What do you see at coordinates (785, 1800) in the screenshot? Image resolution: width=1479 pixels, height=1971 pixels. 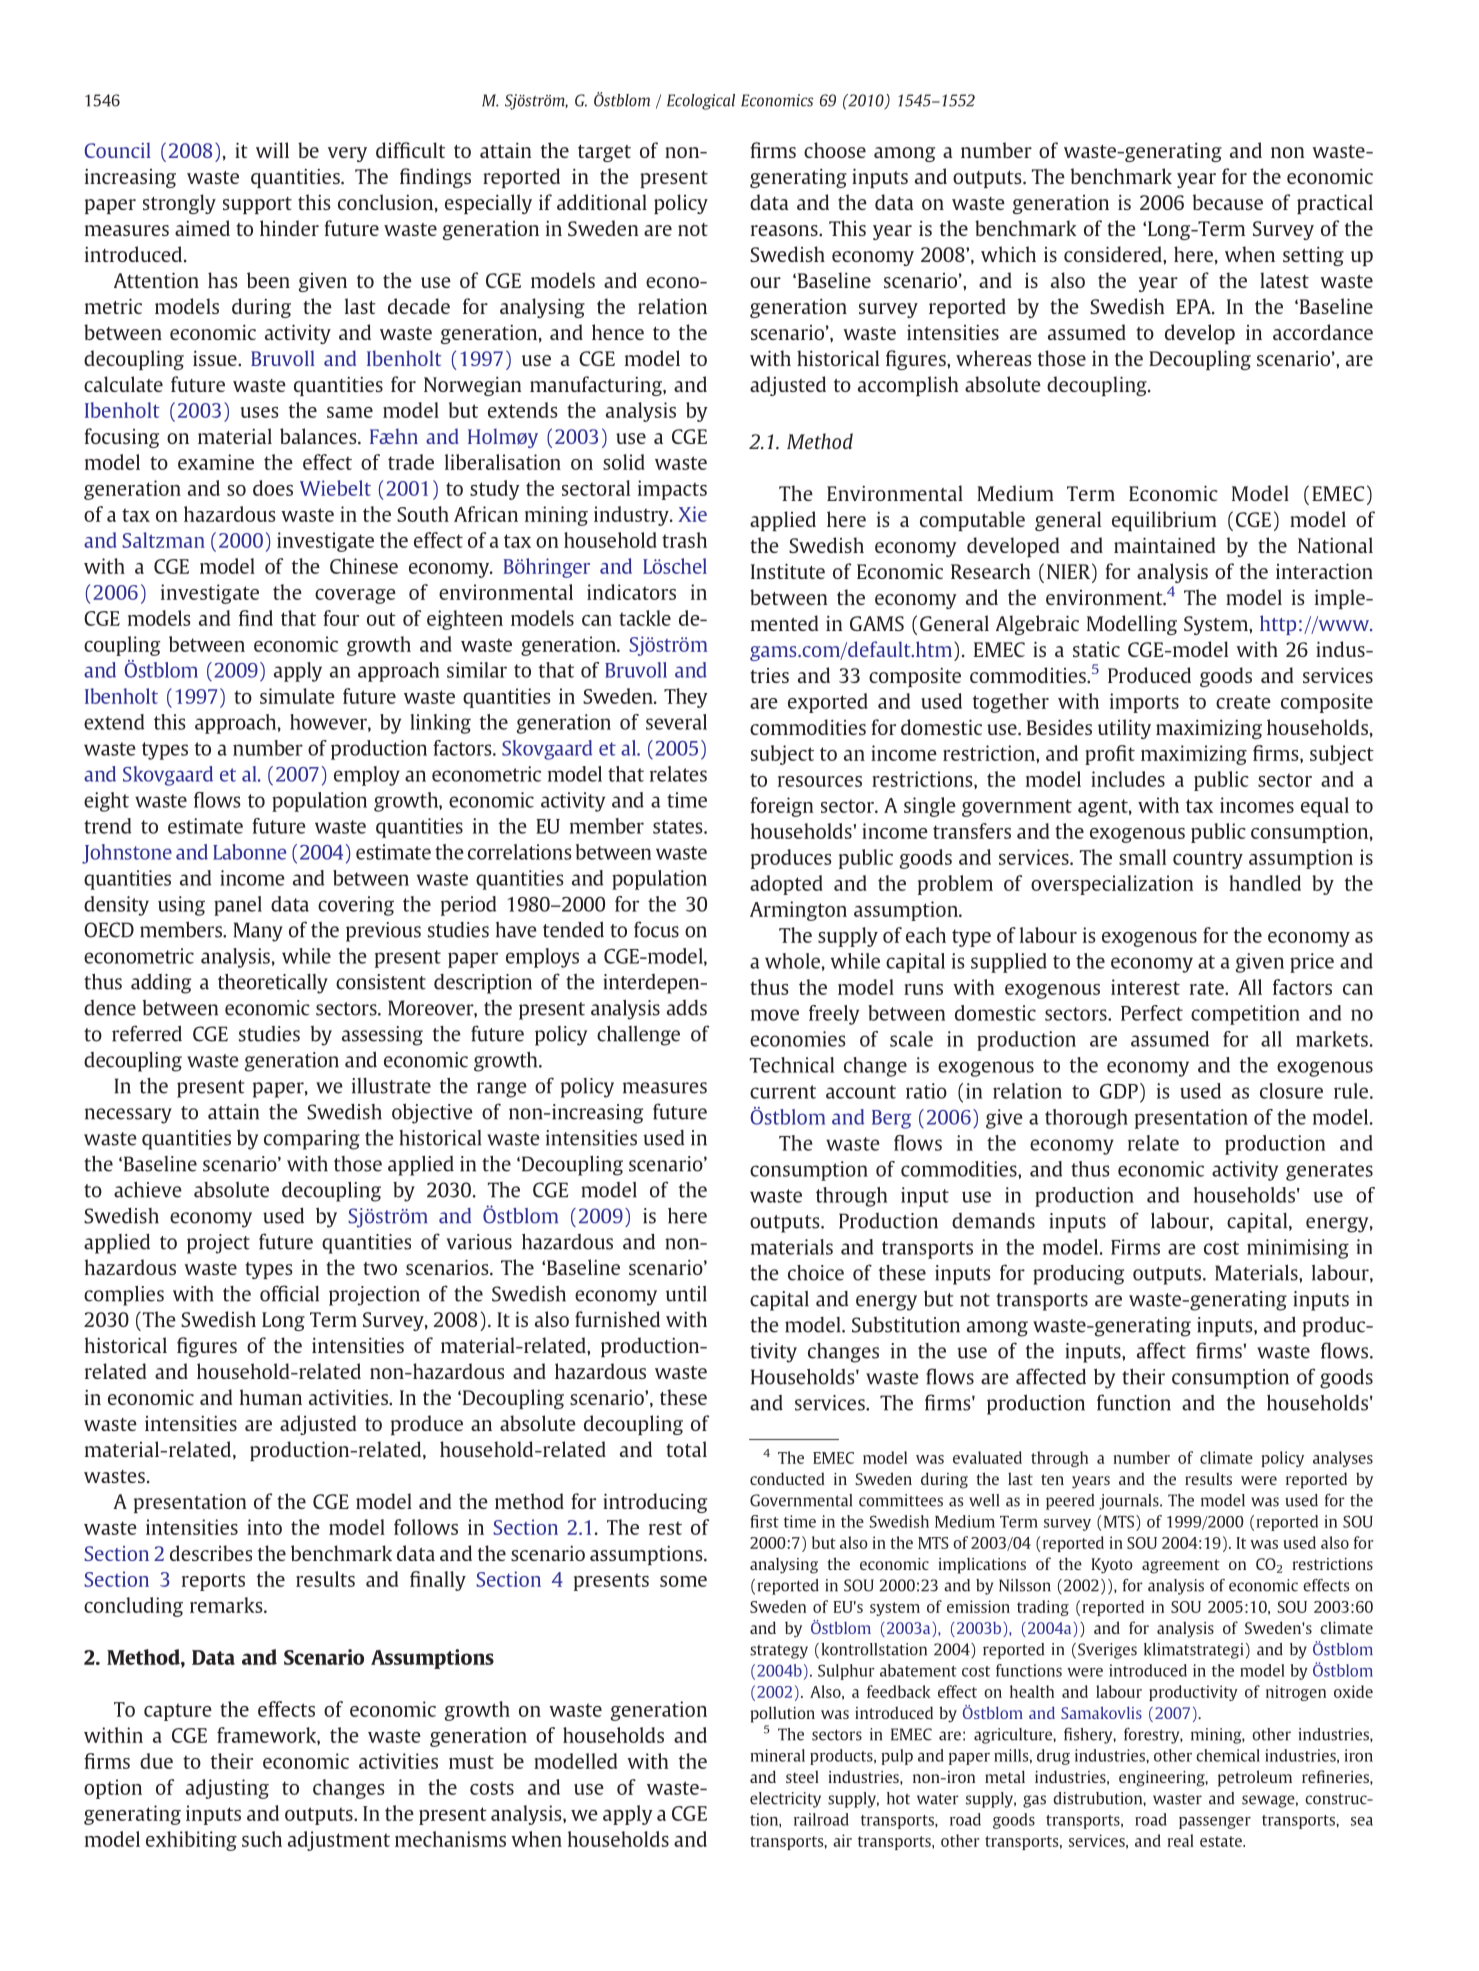 I see `electricity` at bounding box center [785, 1800].
